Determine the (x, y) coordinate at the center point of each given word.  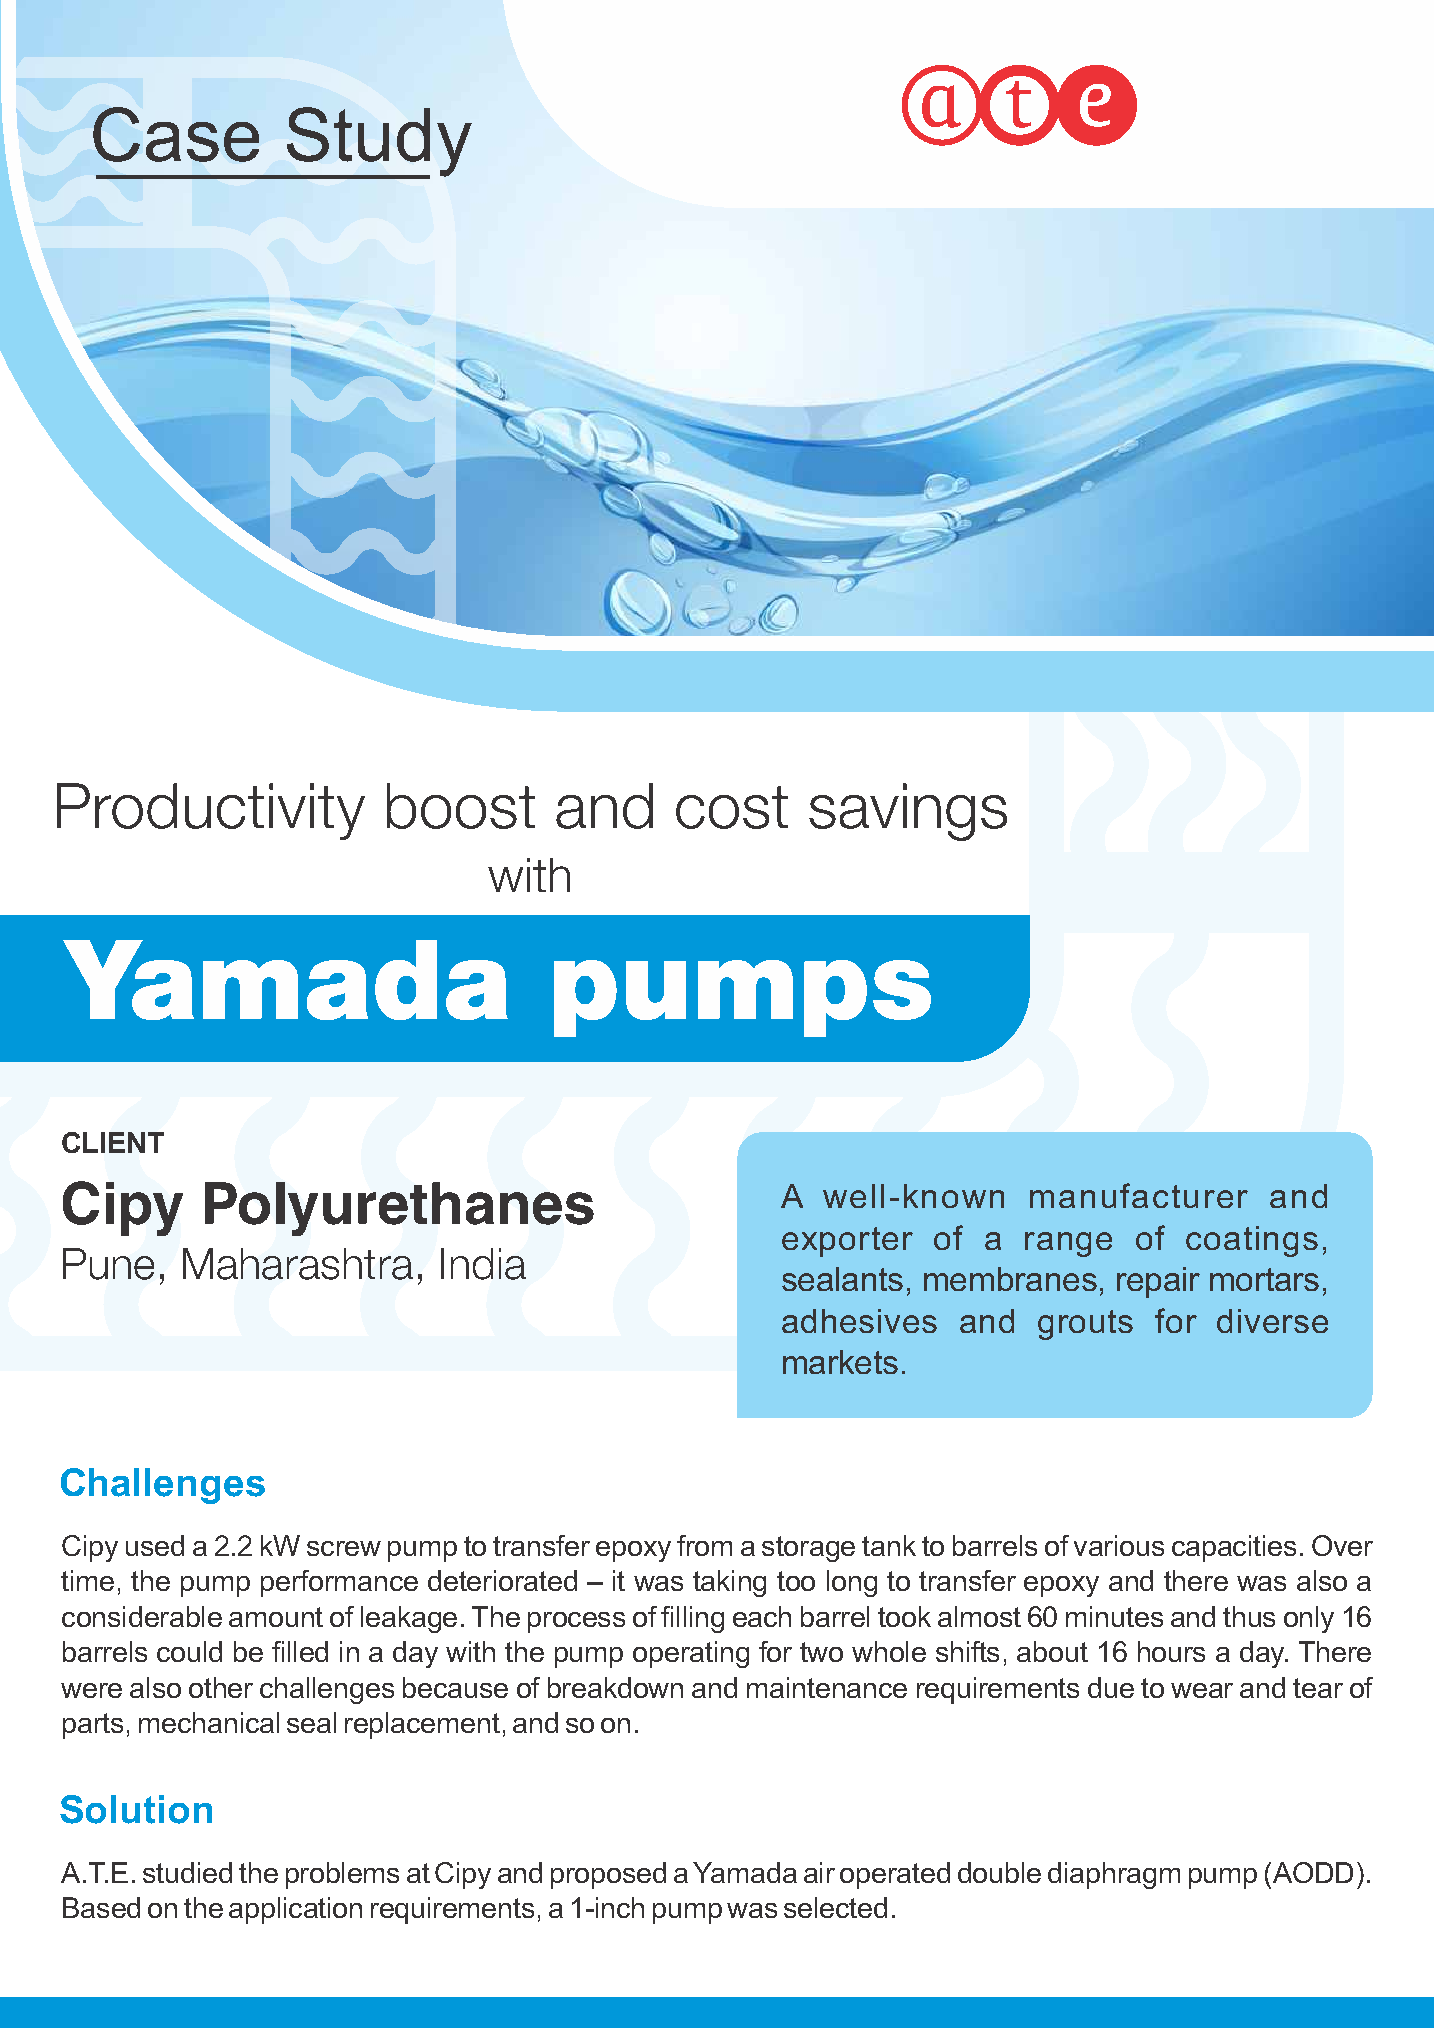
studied (187, 1872)
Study (378, 143)
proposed (608, 1875)
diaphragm (1114, 1875)
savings (908, 812)
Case (176, 134)
